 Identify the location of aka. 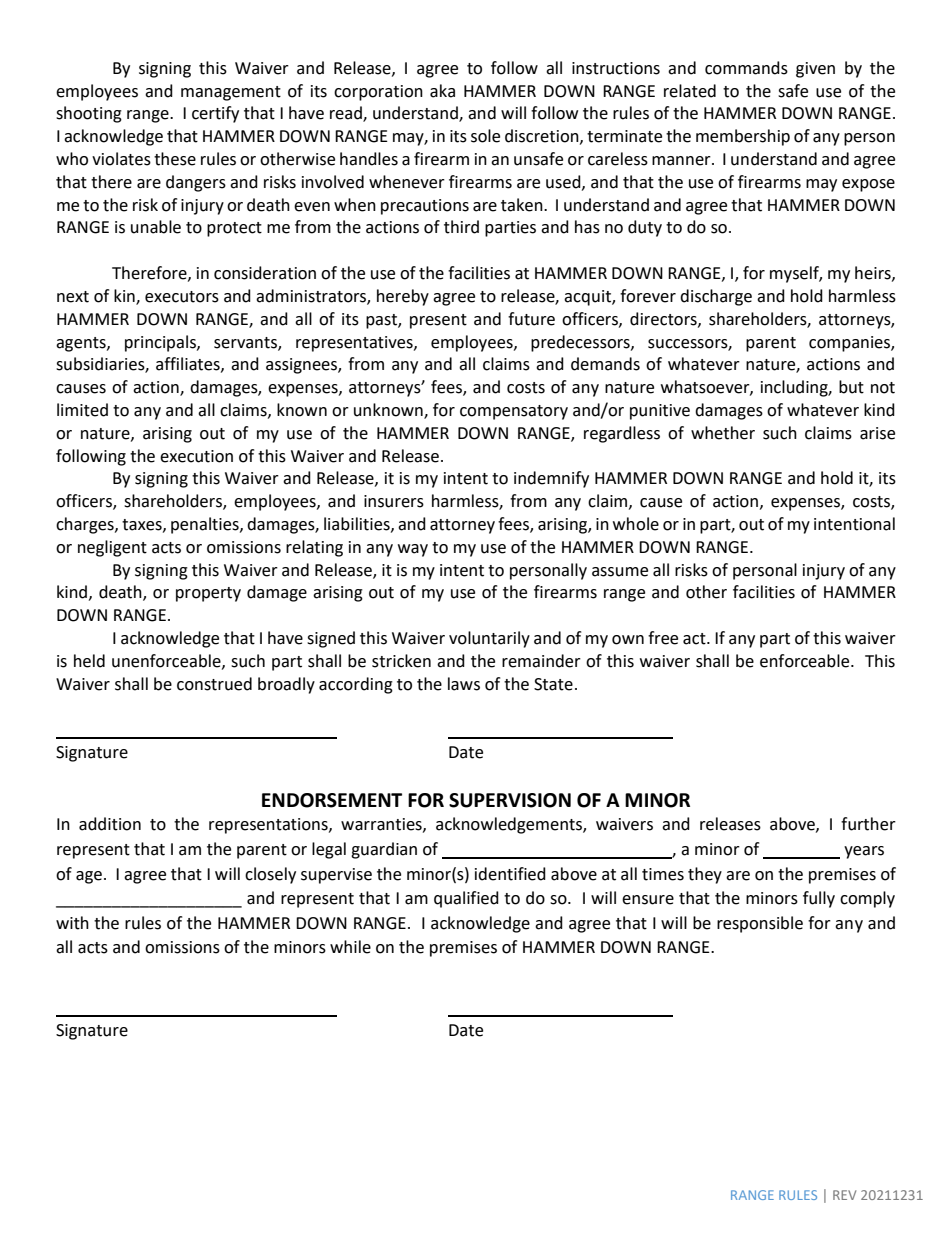
(442, 91).
